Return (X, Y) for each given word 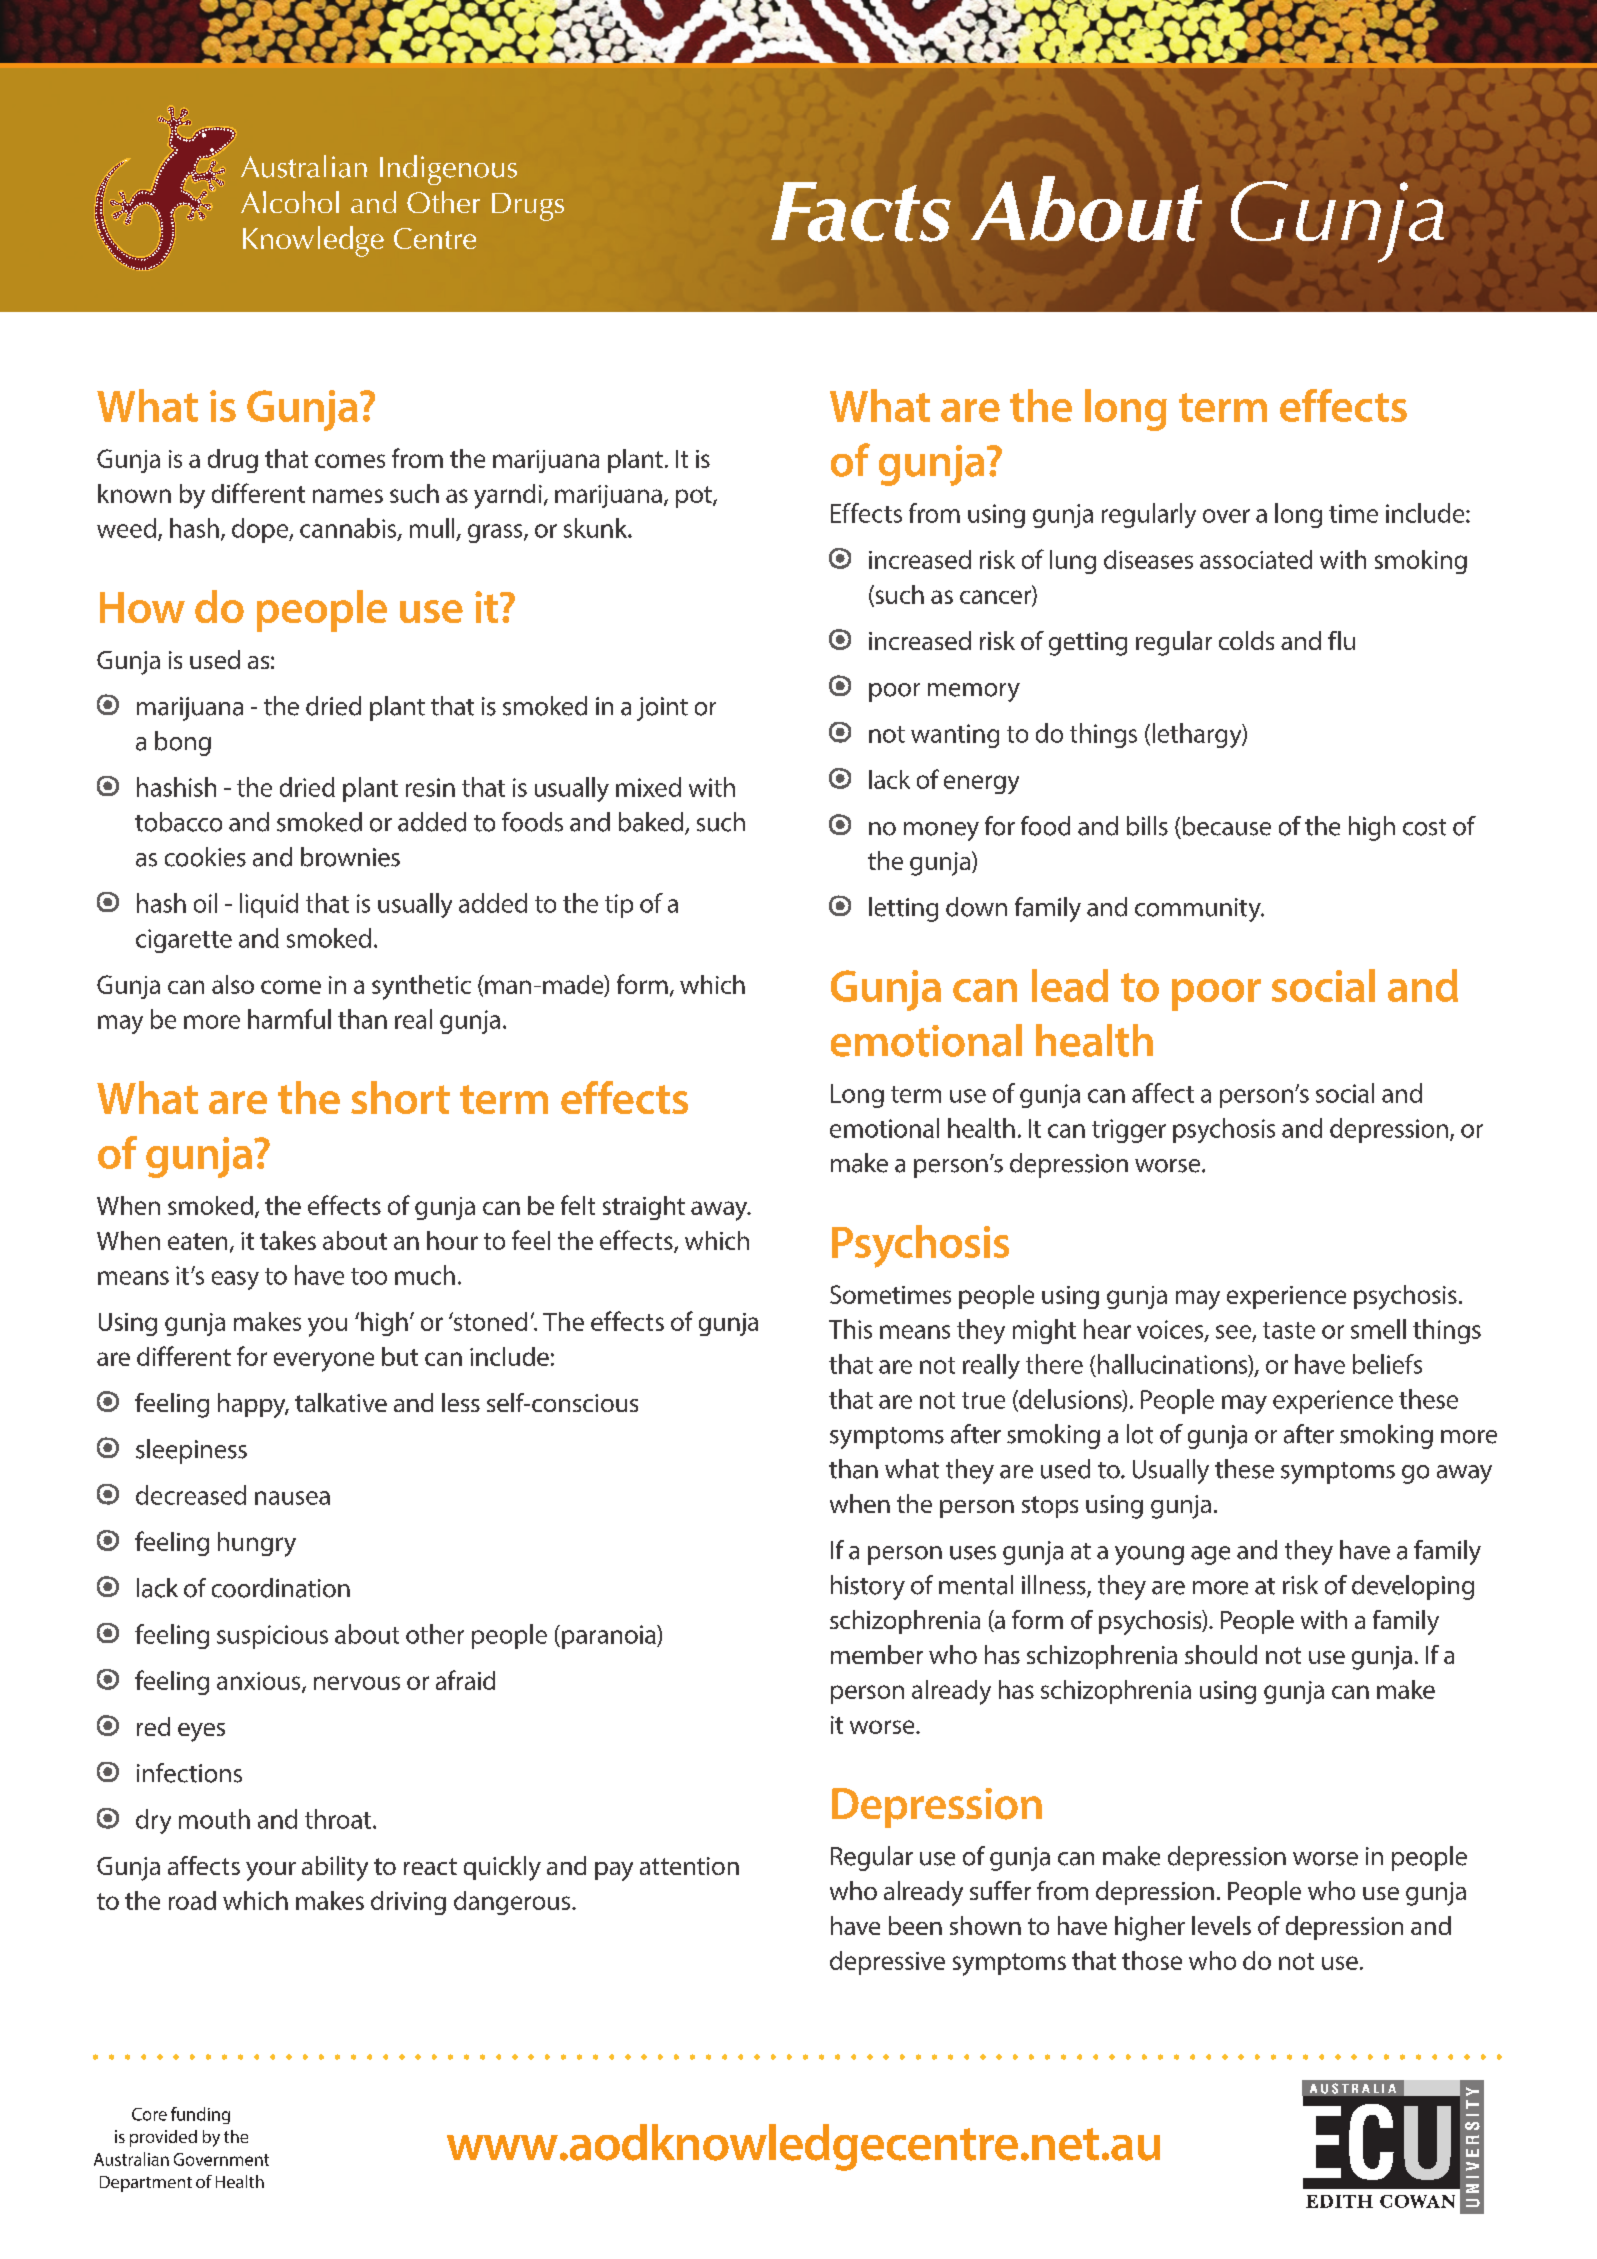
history (868, 1587)
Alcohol (290, 202)
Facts (861, 212)
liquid (269, 905)
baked (652, 823)
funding (200, 2115)
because (1227, 826)
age (1210, 1555)
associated (1256, 559)
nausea (292, 1498)
